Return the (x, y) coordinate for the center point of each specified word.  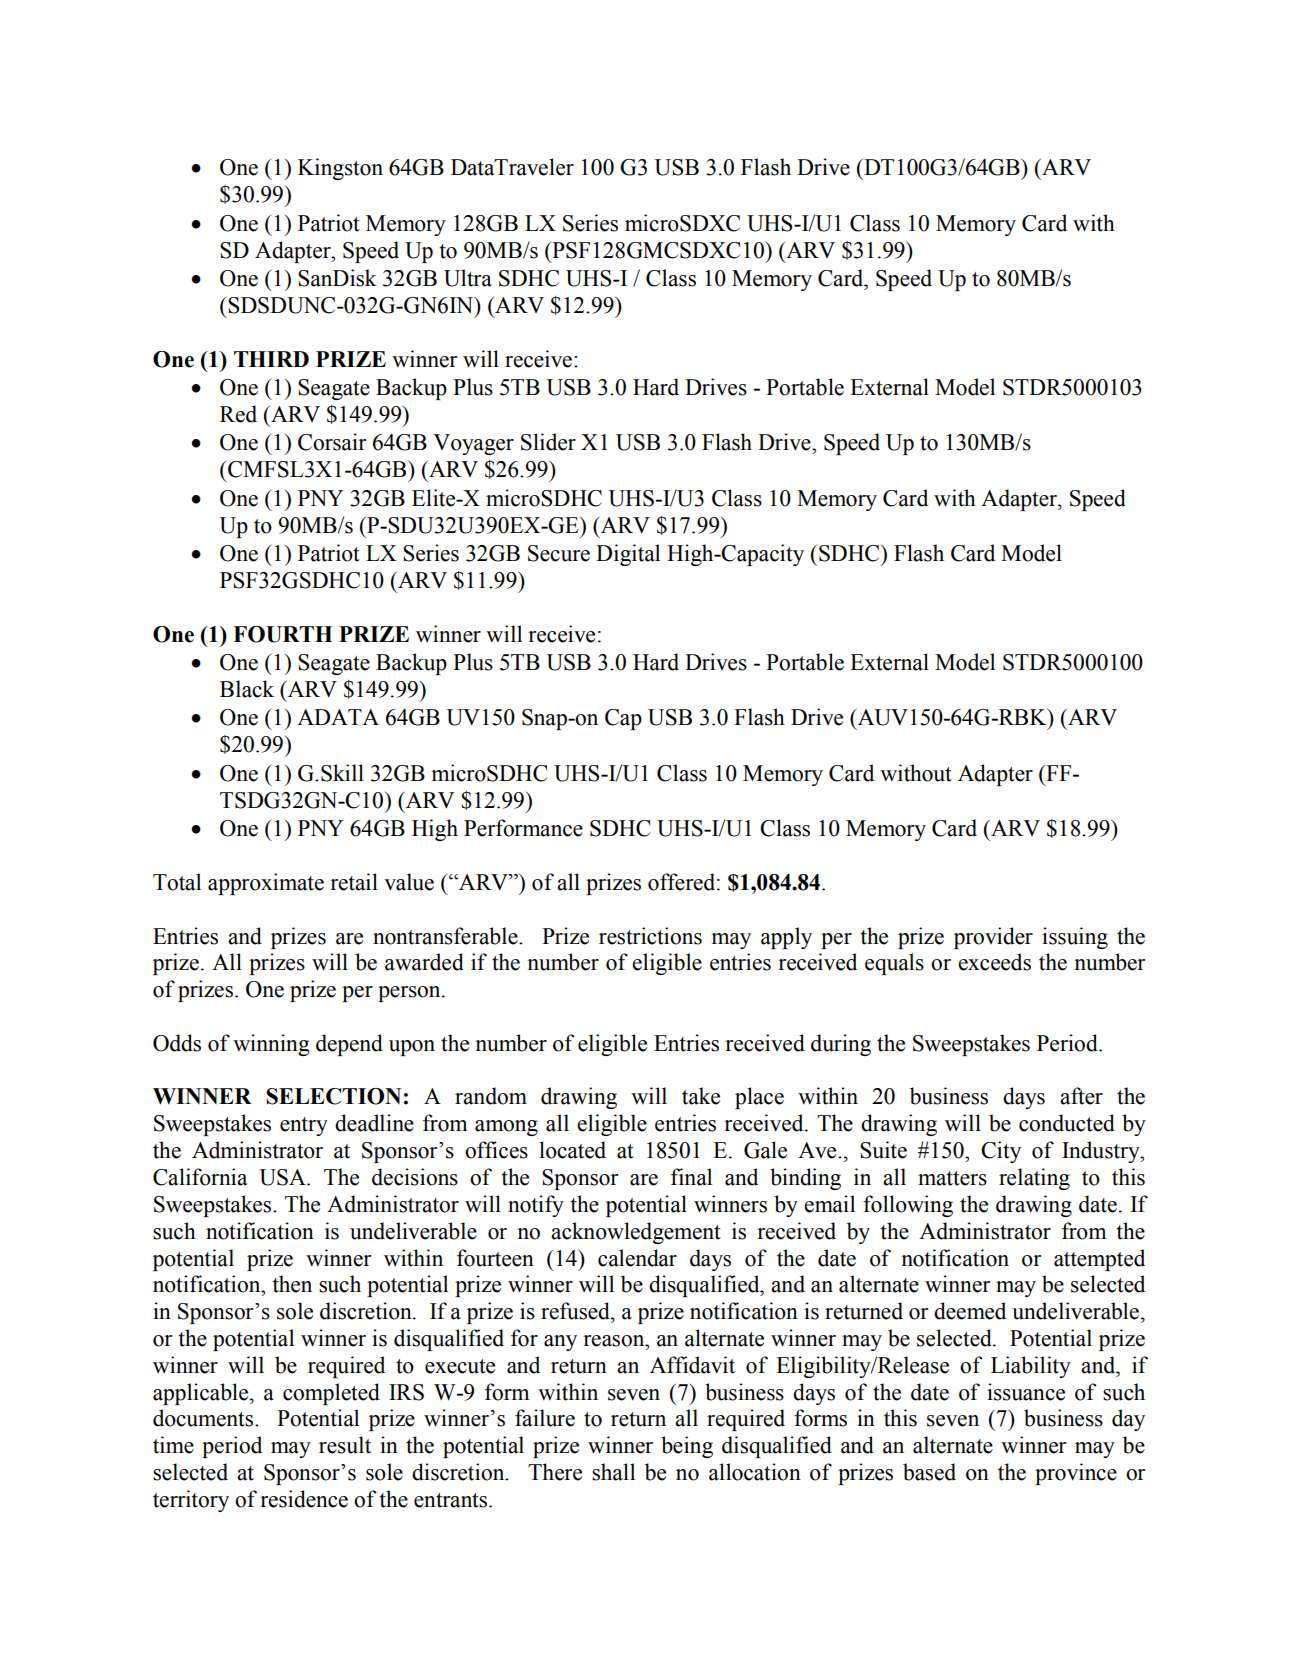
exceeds (994, 962)
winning (271, 1045)
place (759, 1098)
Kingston (340, 169)
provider (993, 938)
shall (613, 1472)
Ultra (468, 278)
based (929, 1472)
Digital (628, 555)
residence (304, 1499)
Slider (548, 442)
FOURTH (282, 634)
